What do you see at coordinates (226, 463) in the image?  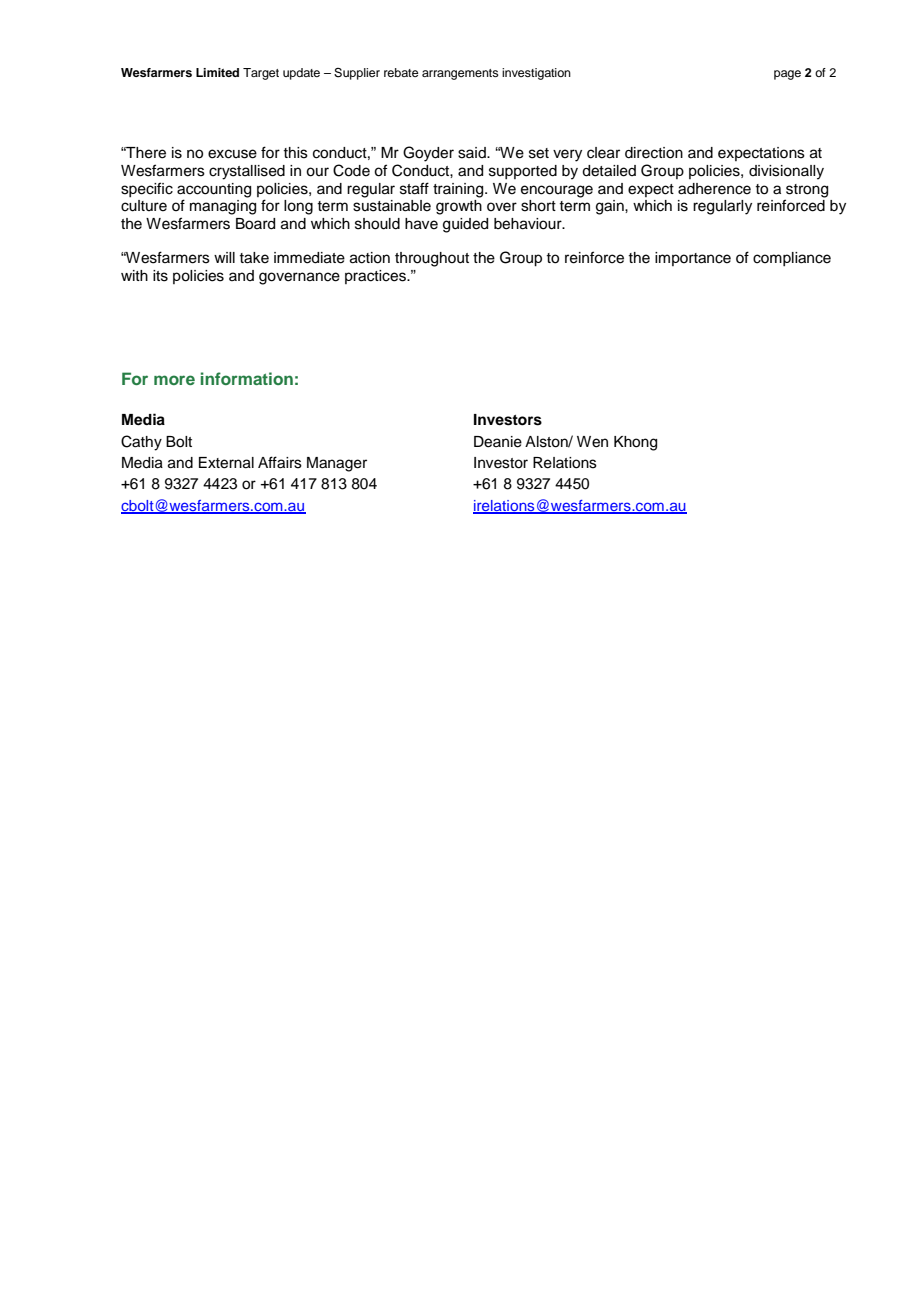 I see `External` at bounding box center [226, 463].
